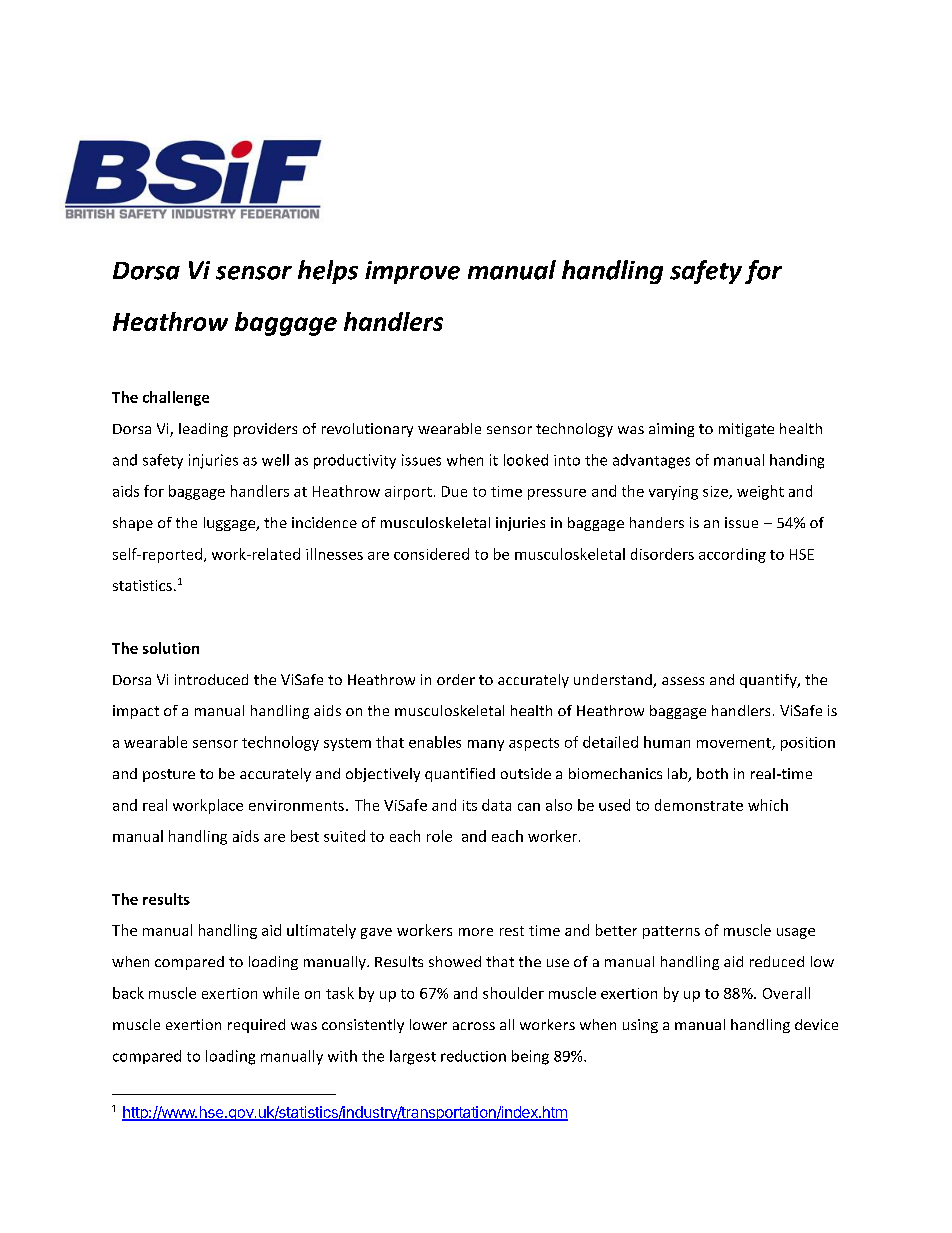 This screenshot has height=1233, width=952. Describe the element at coordinates (712, 773) in the screenshot. I see `both` at that location.
